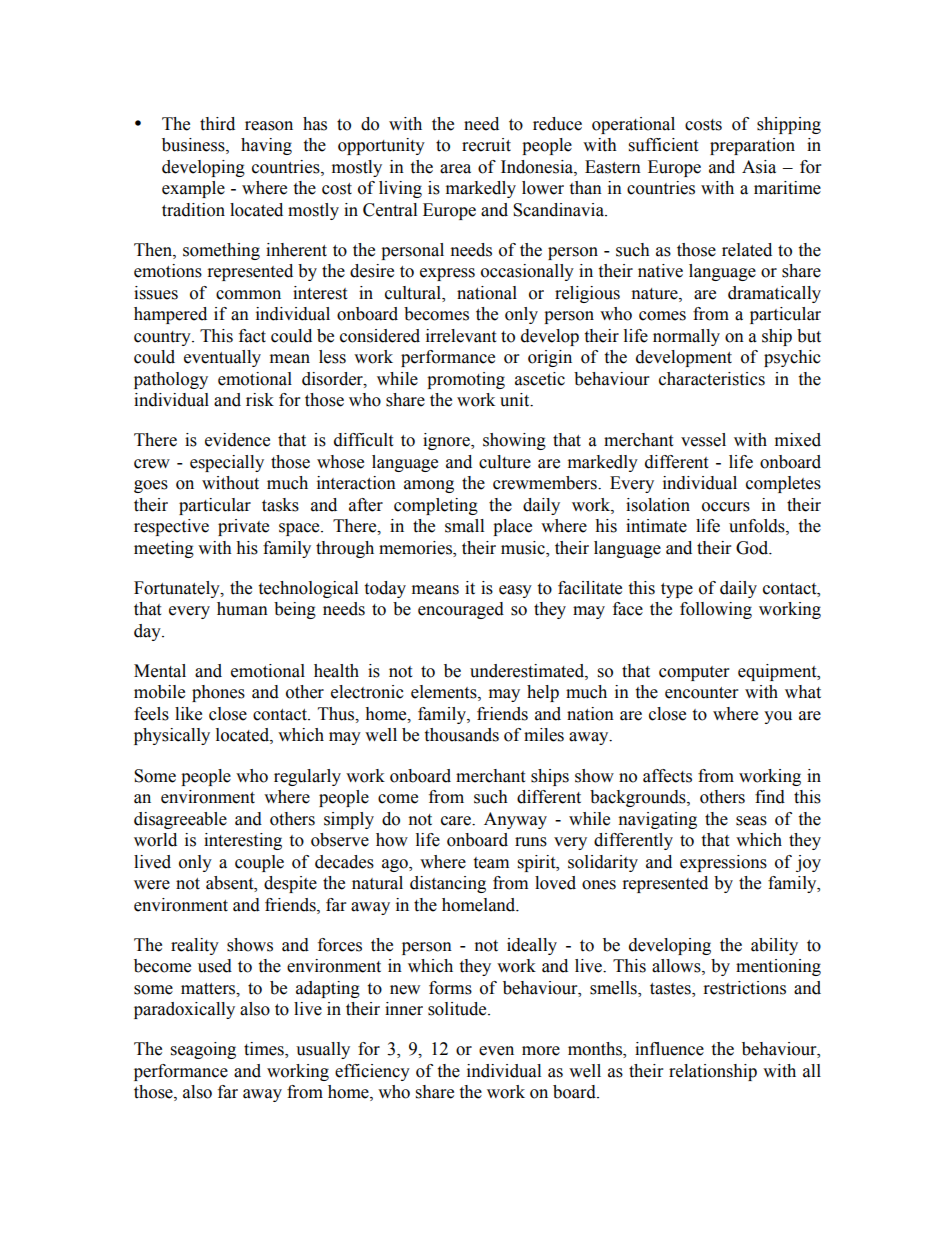 This screenshot has width=952, height=1233. I want to click on care, so click(457, 821).
